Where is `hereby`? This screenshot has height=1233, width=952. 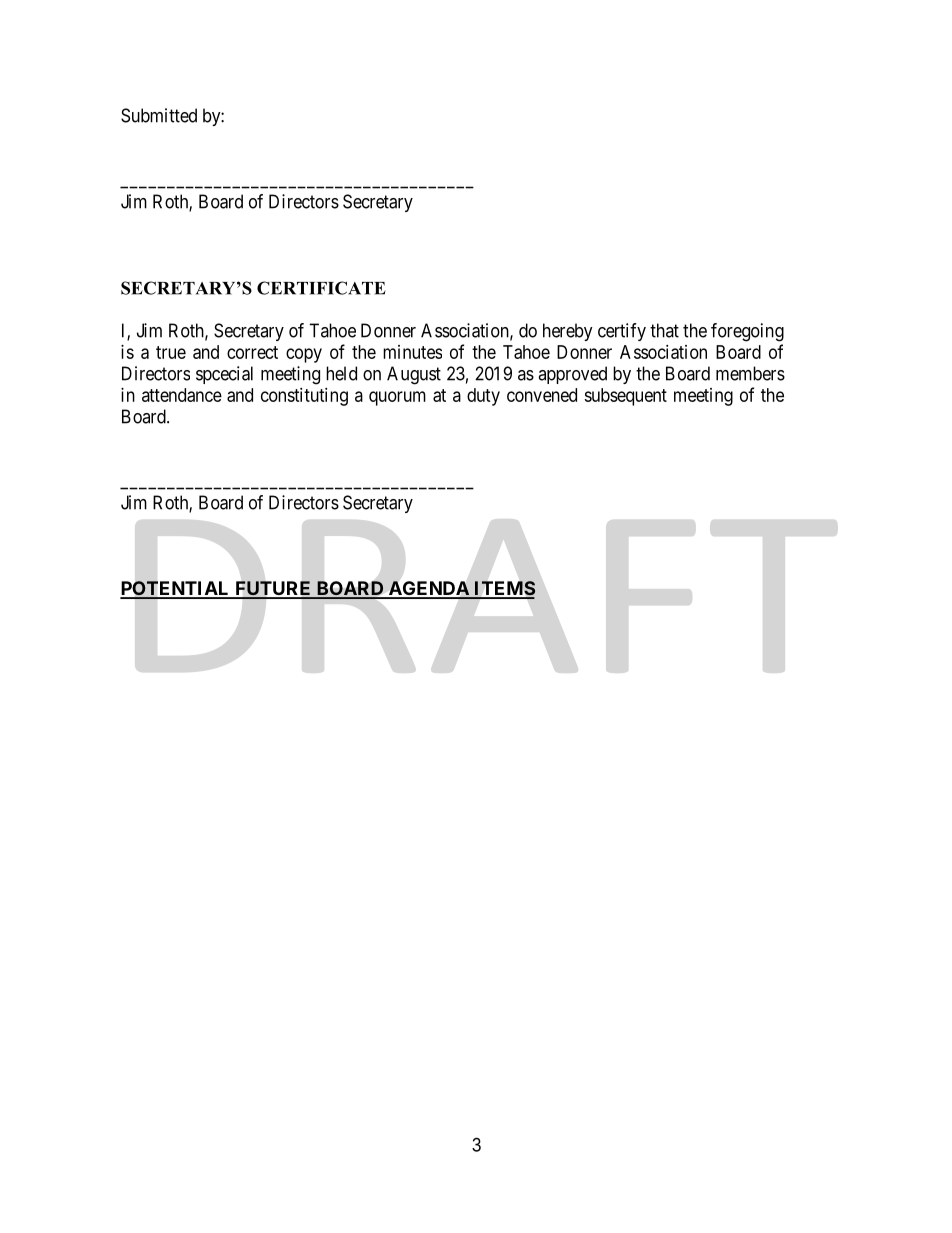
hereby is located at coordinates (568, 332).
